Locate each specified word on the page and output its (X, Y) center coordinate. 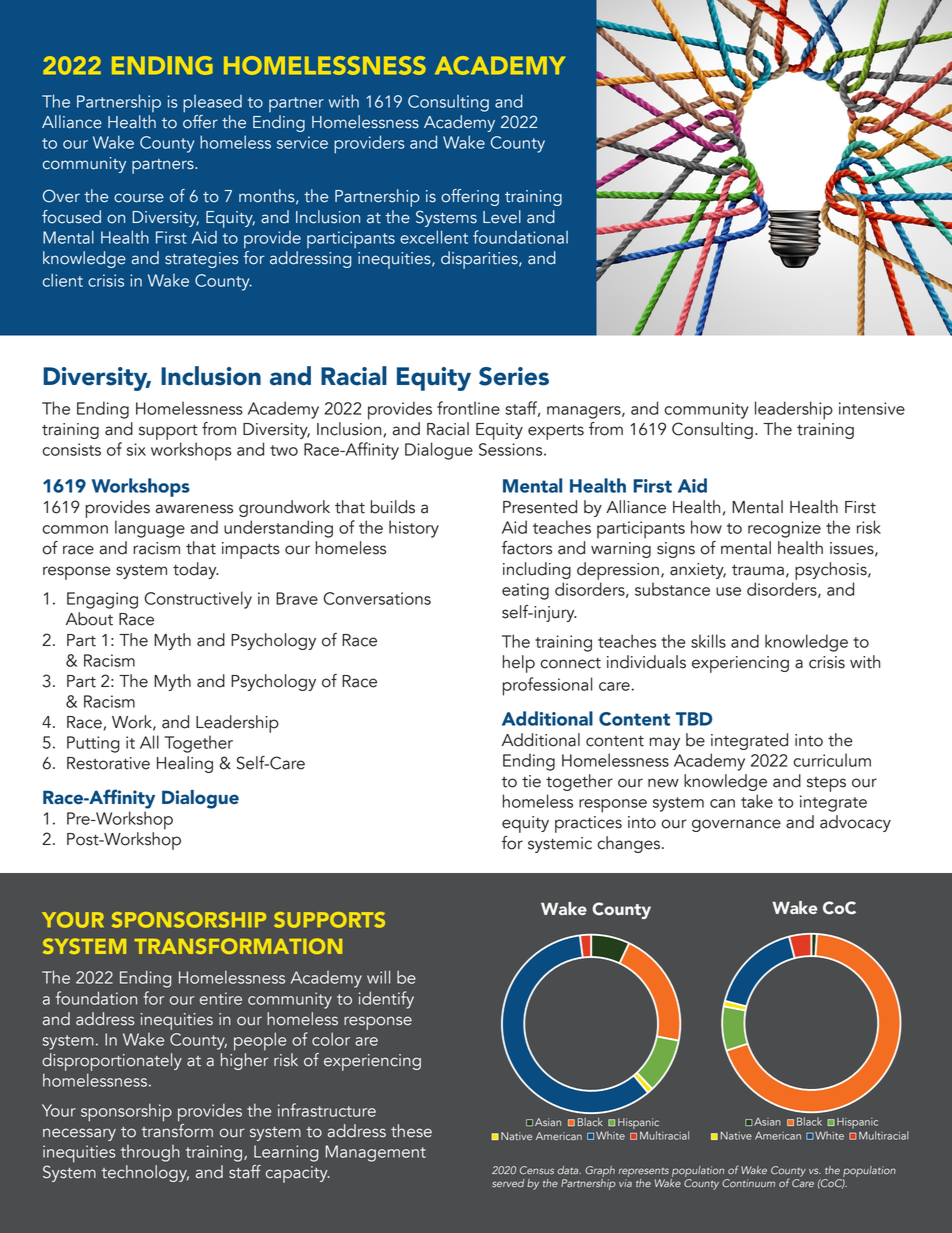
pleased (212, 104)
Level (502, 217)
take (757, 801)
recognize (784, 529)
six (136, 449)
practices (588, 824)
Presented (540, 507)
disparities (480, 260)
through (150, 1153)
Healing (185, 764)
